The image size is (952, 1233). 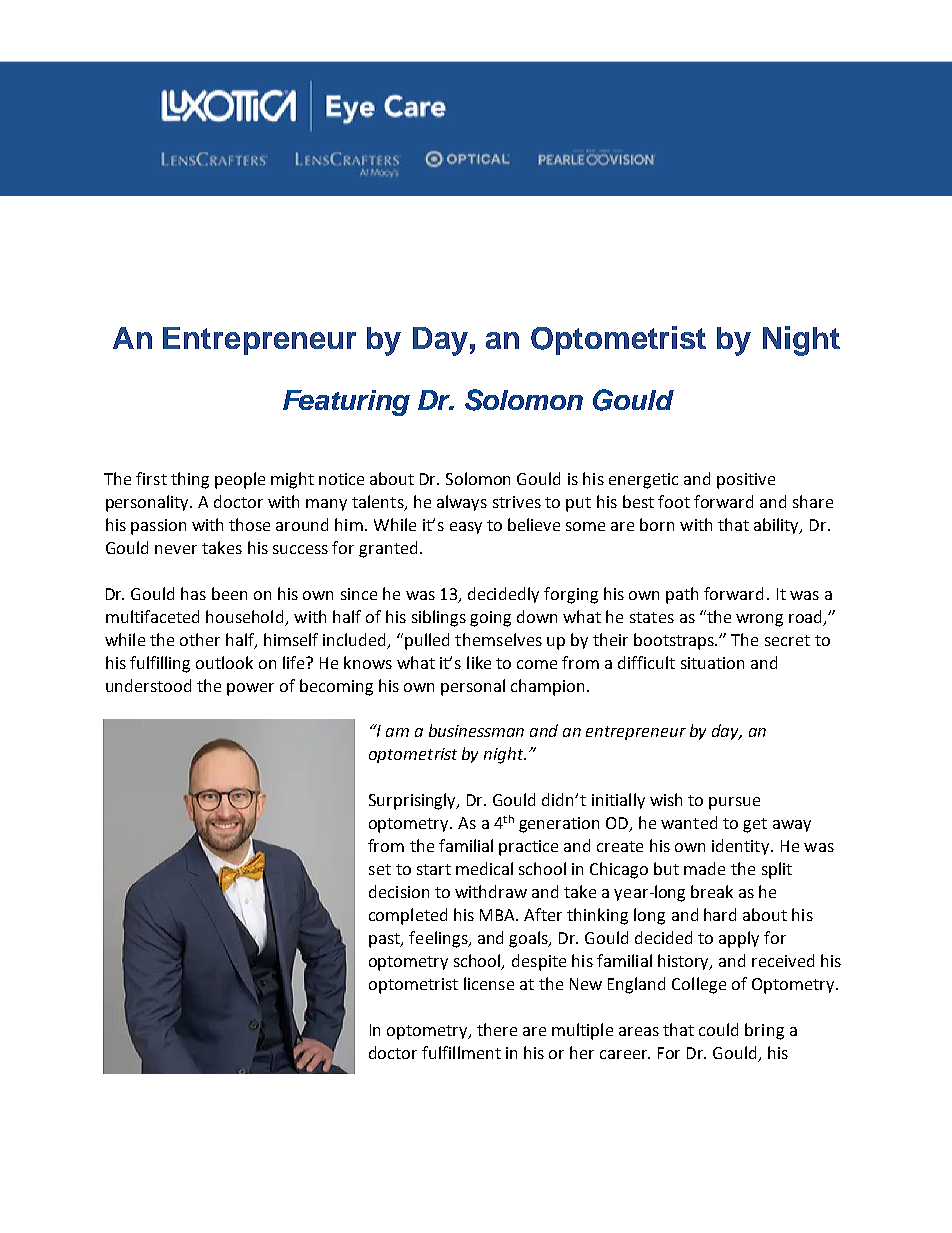 I want to click on power, so click(x=250, y=689).
